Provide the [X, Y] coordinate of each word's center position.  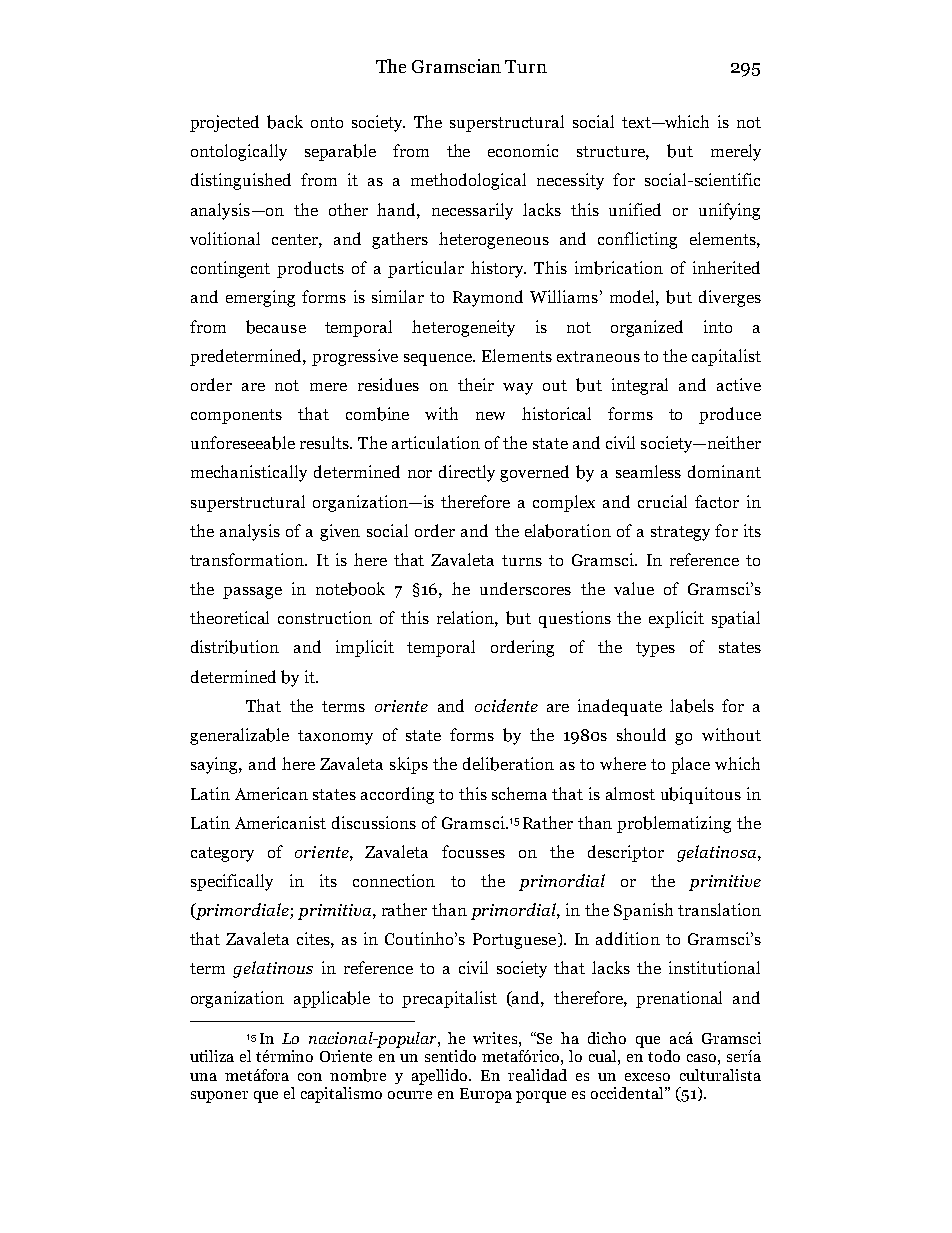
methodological [468, 181]
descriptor [626, 853]
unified [635, 209]
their [476, 384]
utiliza [212, 1056]
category [222, 854]
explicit [676, 619]
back [285, 122]
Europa [486, 1095]
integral [640, 386]
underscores [525, 588]
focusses [473, 851]
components [236, 416]
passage [252, 593]
